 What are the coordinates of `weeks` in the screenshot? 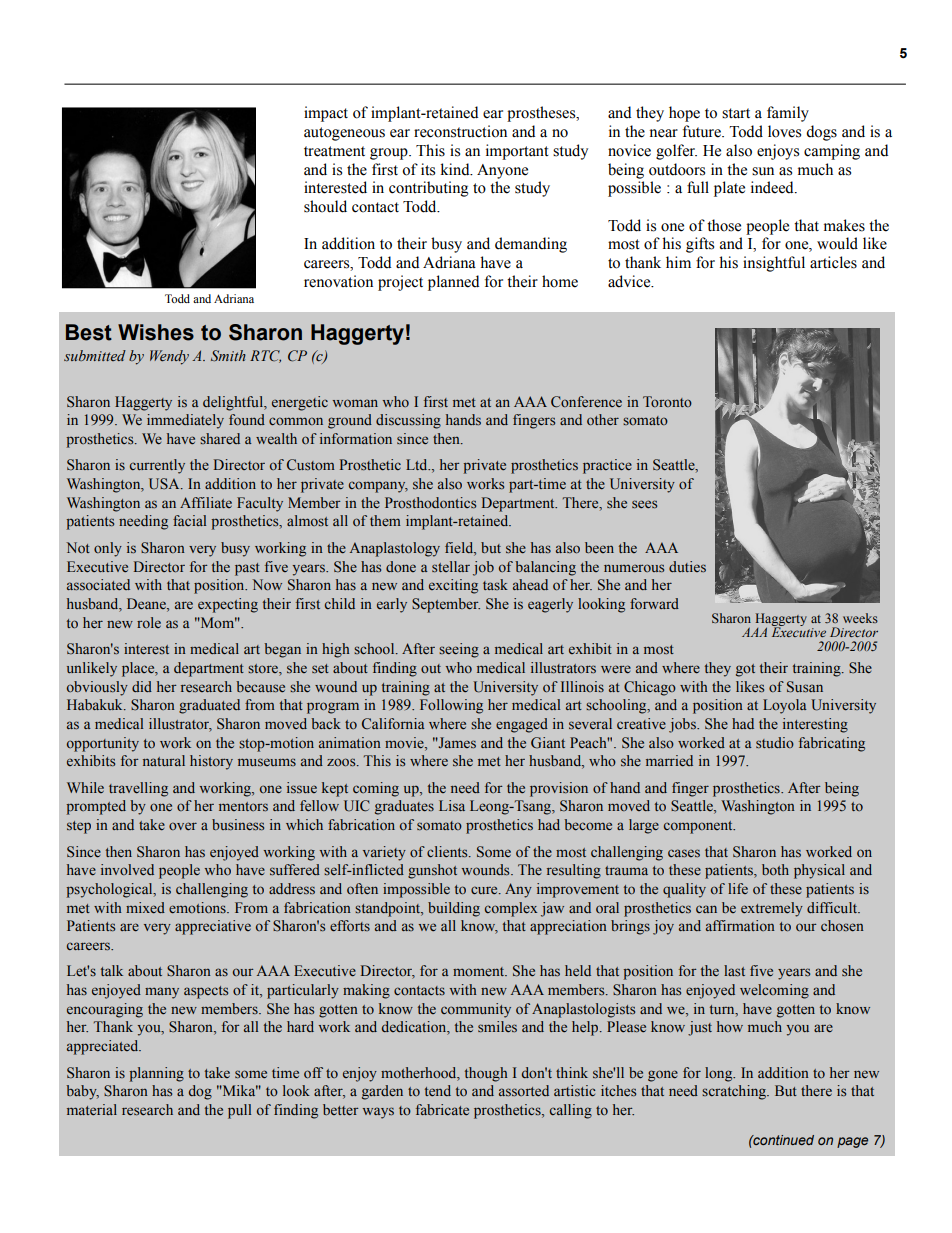 It's located at (860, 618).
